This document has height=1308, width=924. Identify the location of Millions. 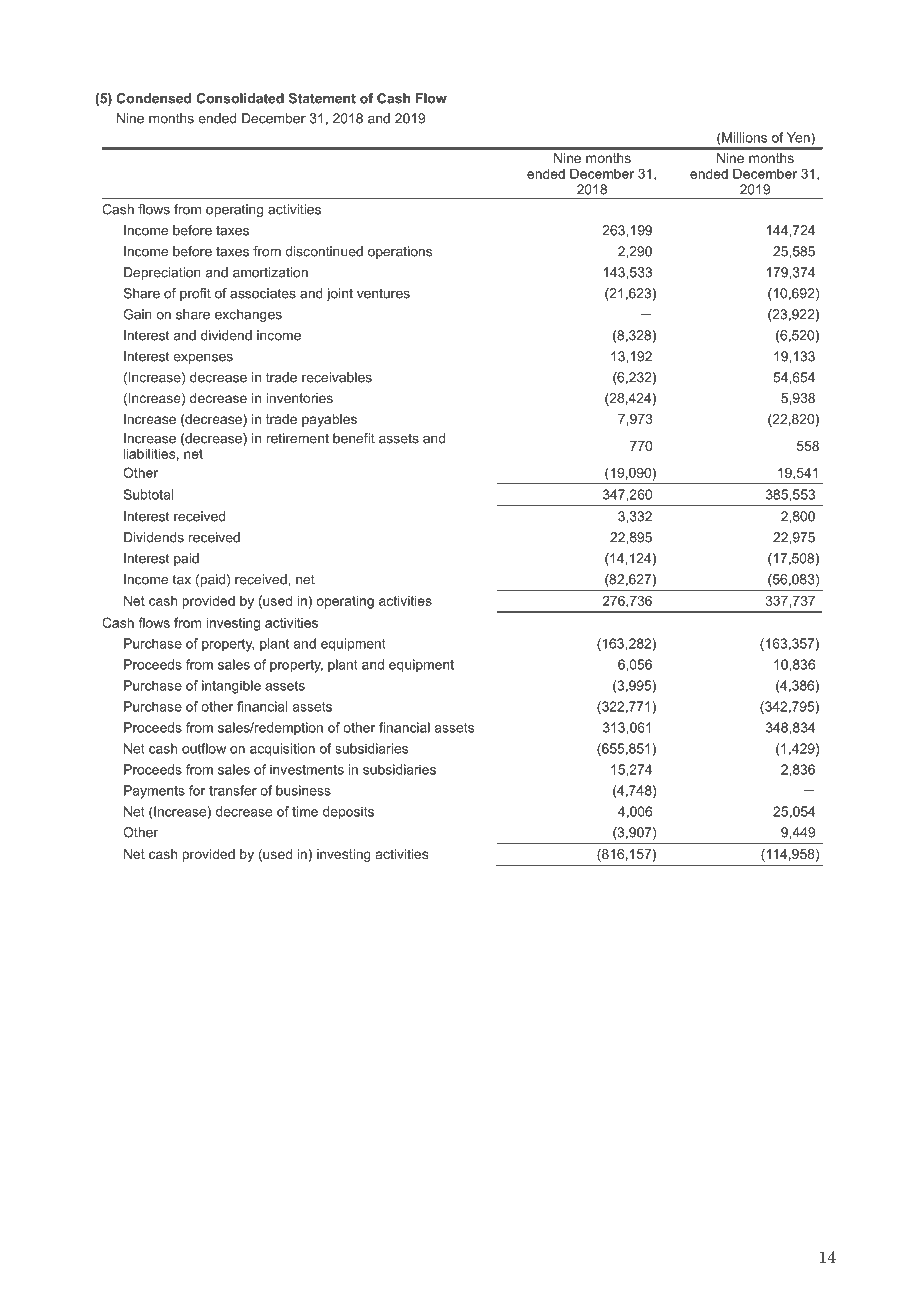
(743, 137).
